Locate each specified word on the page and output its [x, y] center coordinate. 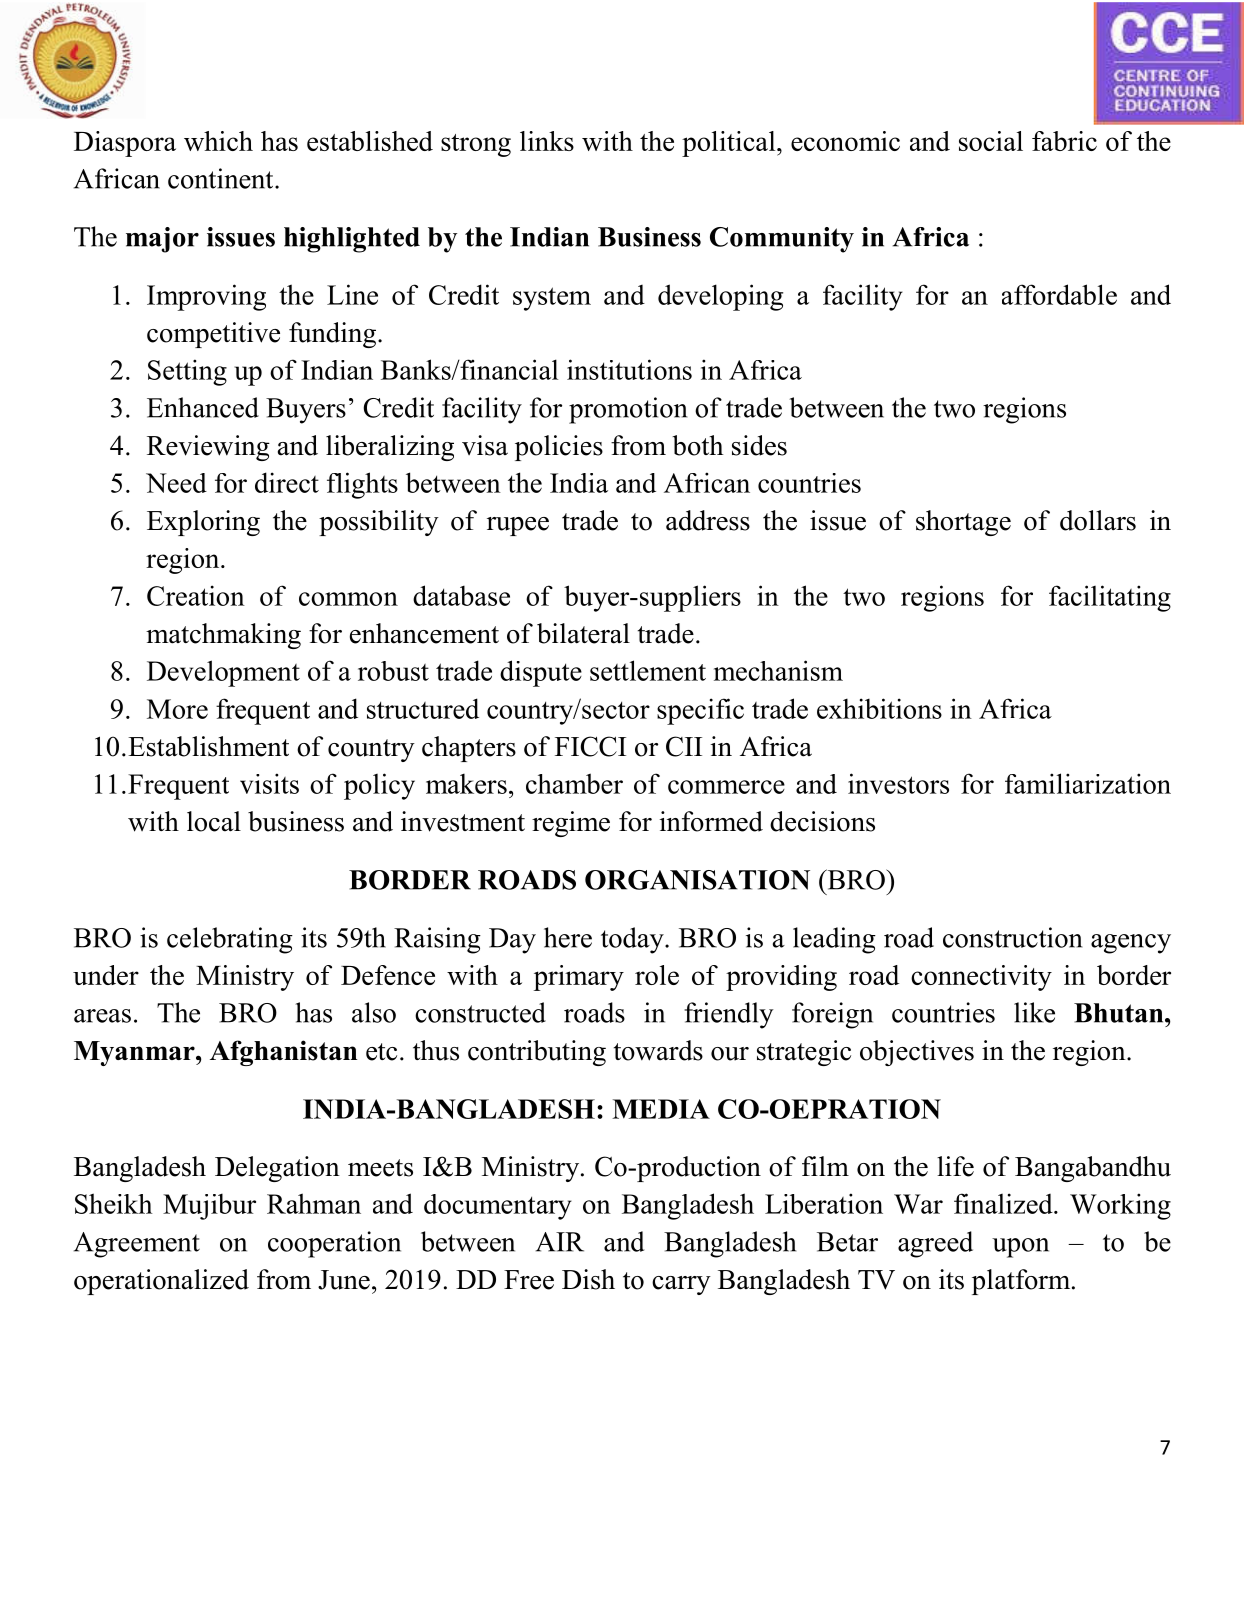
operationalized [161, 1282]
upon [1020, 1248]
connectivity [981, 978]
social [991, 141]
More [177, 709]
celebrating [230, 940]
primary [579, 978]
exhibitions [879, 708]
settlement [648, 670]
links [547, 141]
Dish [588, 1279]
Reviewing [208, 448]
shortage [963, 523]
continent [222, 178]
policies [559, 448]
